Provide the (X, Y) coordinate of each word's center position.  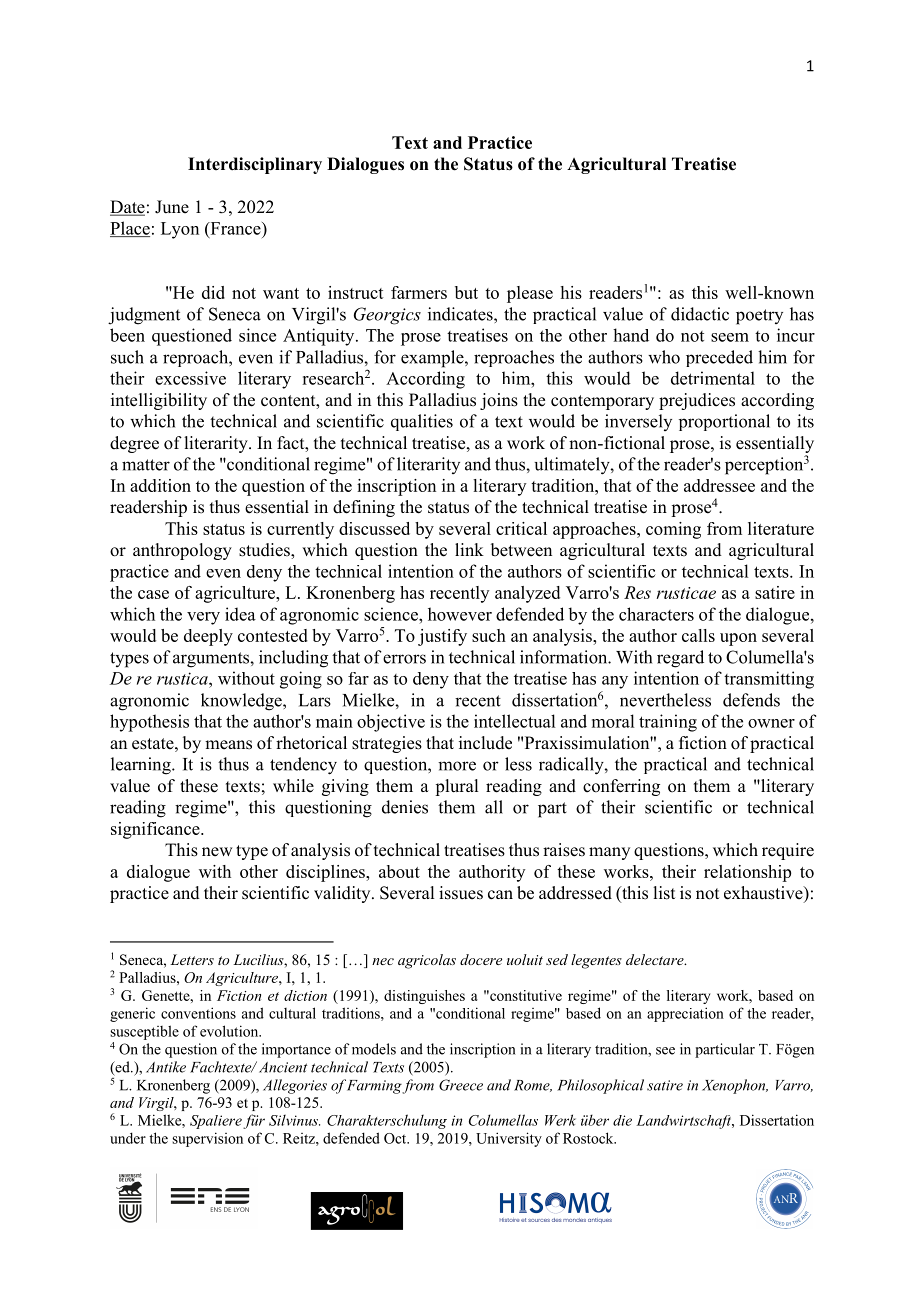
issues (461, 893)
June (172, 207)
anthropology (182, 551)
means (228, 745)
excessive (190, 378)
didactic (700, 314)
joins (499, 401)
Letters (192, 959)
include (485, 743)
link (469, 549)
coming (673, 530)
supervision (207, 1139)
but (466, 292)
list (664, 893)
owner (771, 723)
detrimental (713, 378)
